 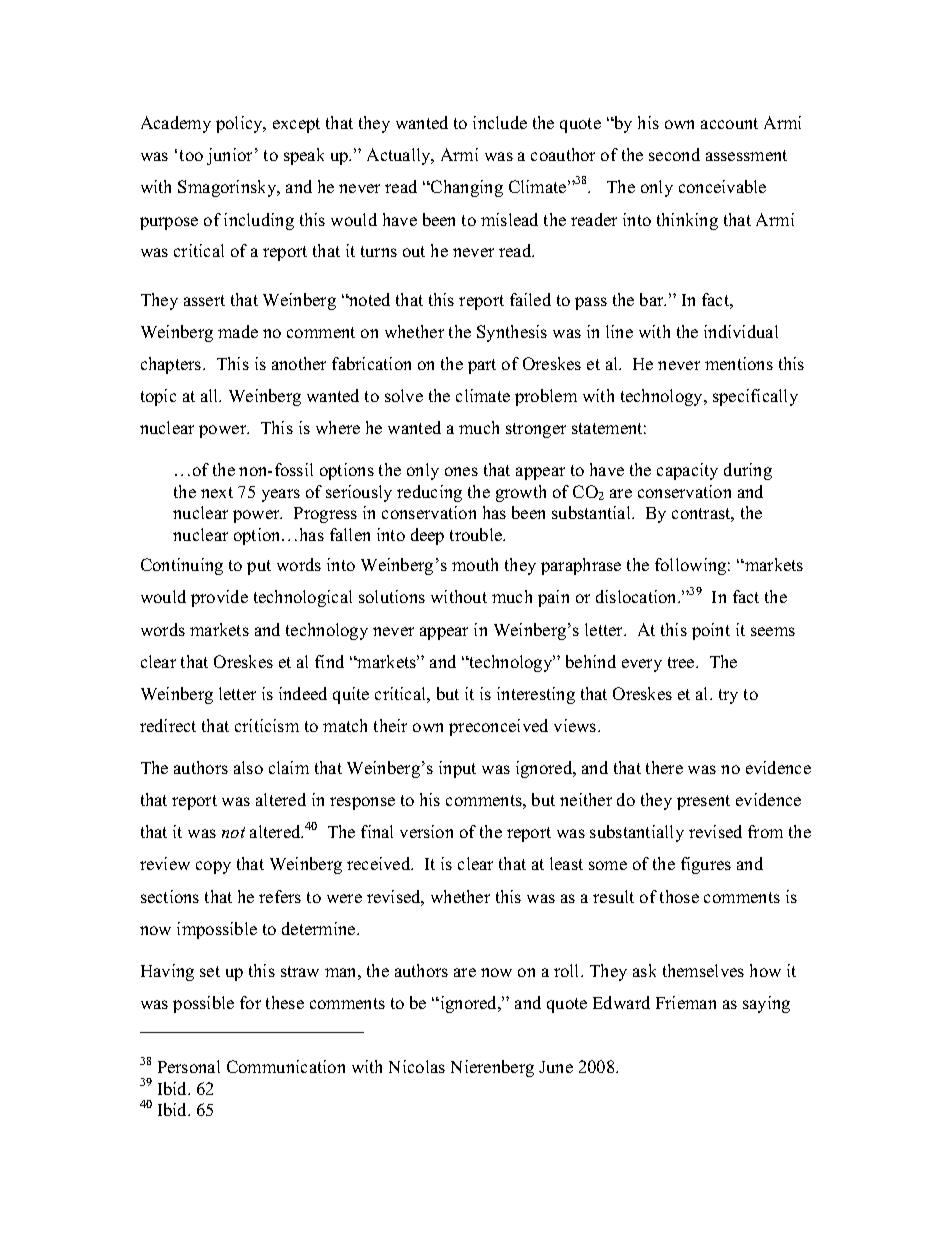 I want to click on also, so click(x=248, y=767).
